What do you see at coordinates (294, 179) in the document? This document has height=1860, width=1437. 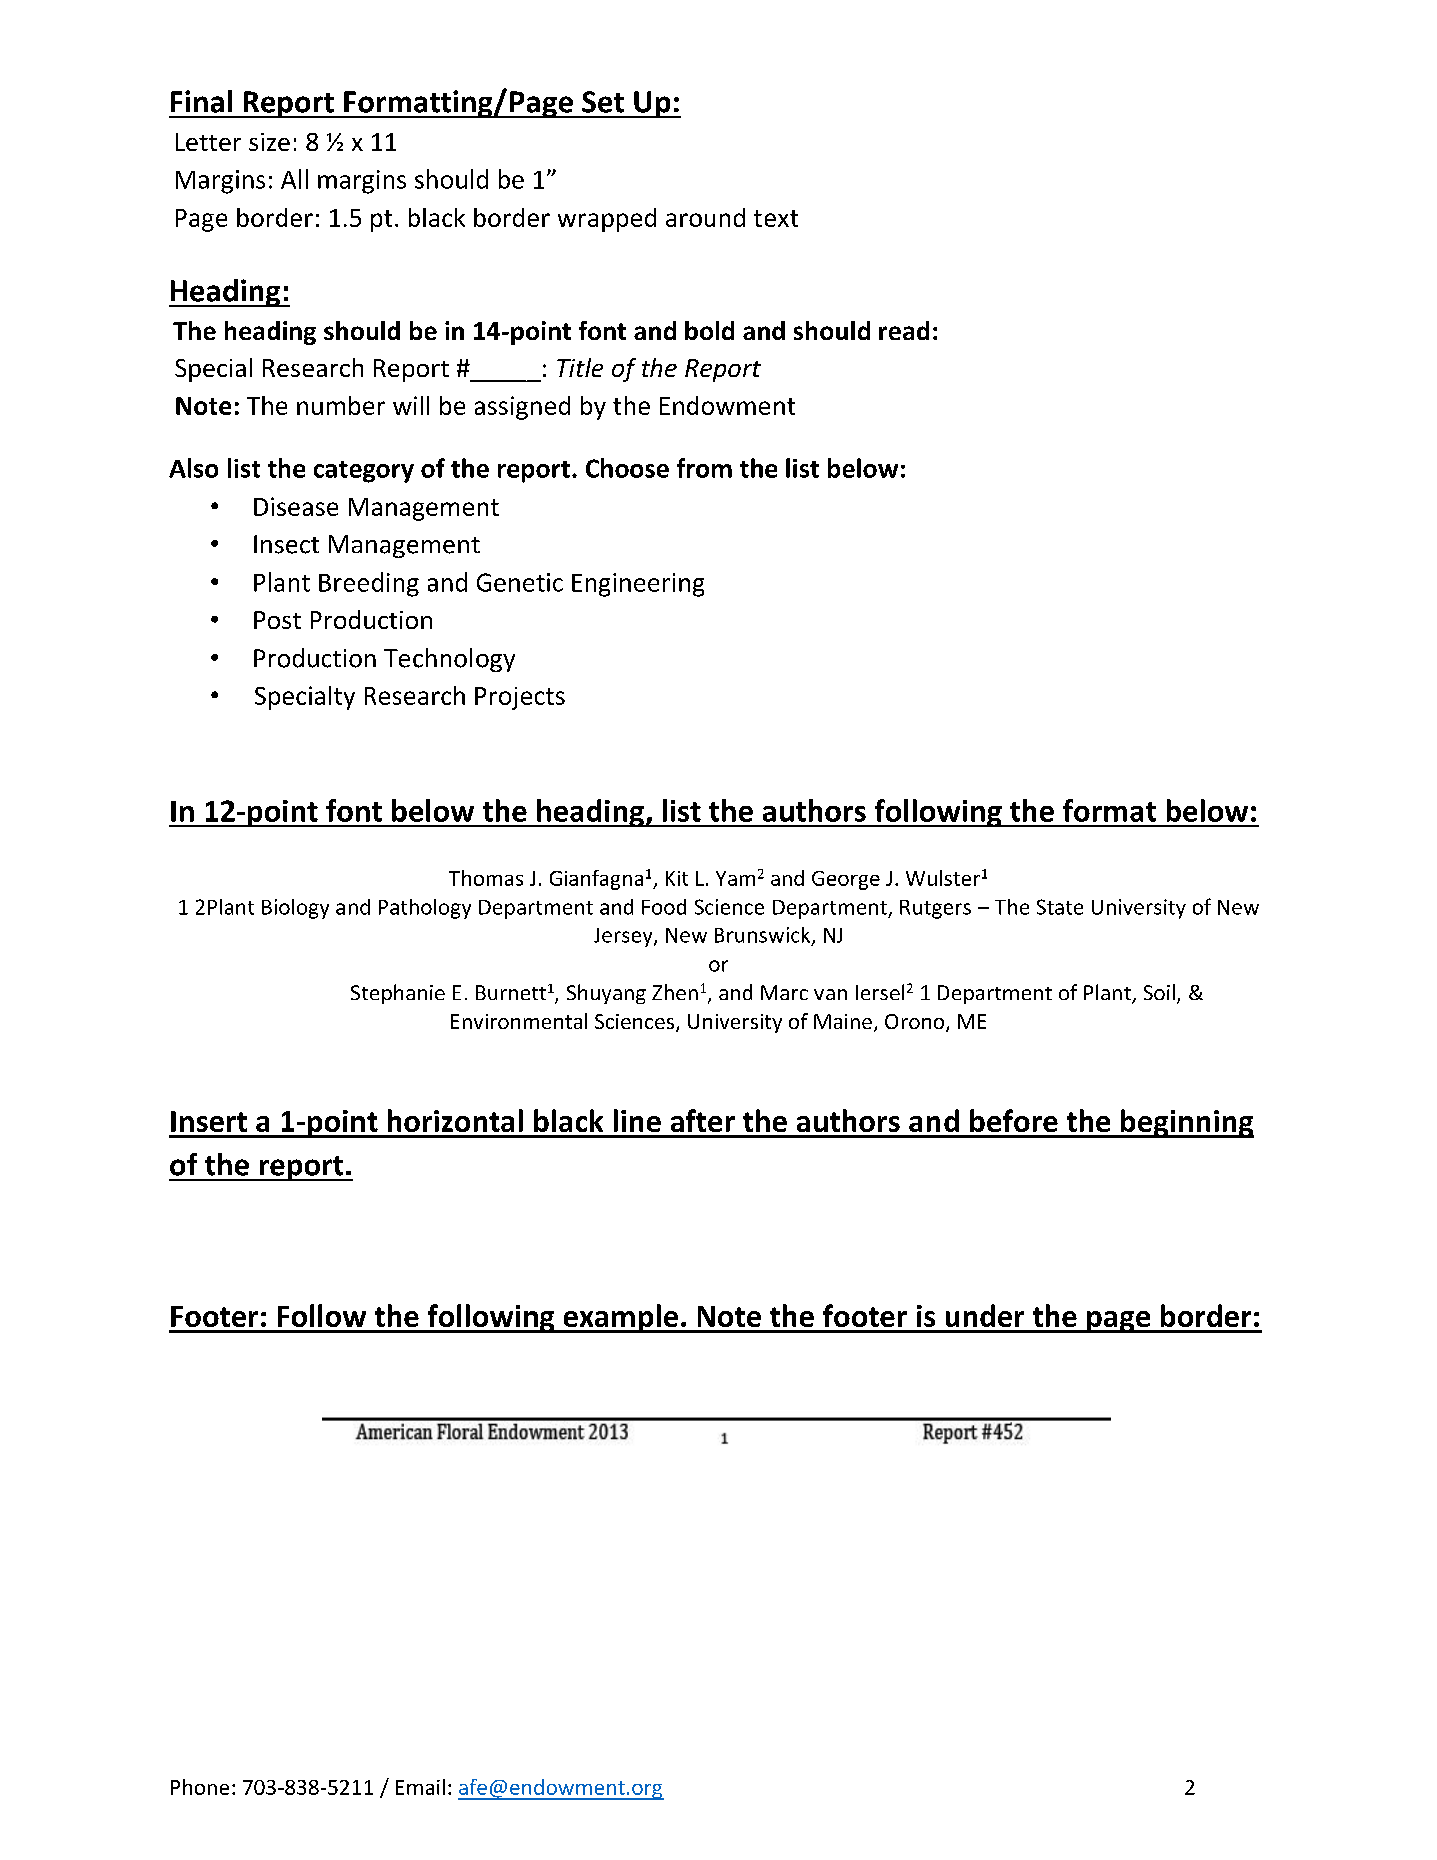 I see `All` at bounding box center [294, 179].
